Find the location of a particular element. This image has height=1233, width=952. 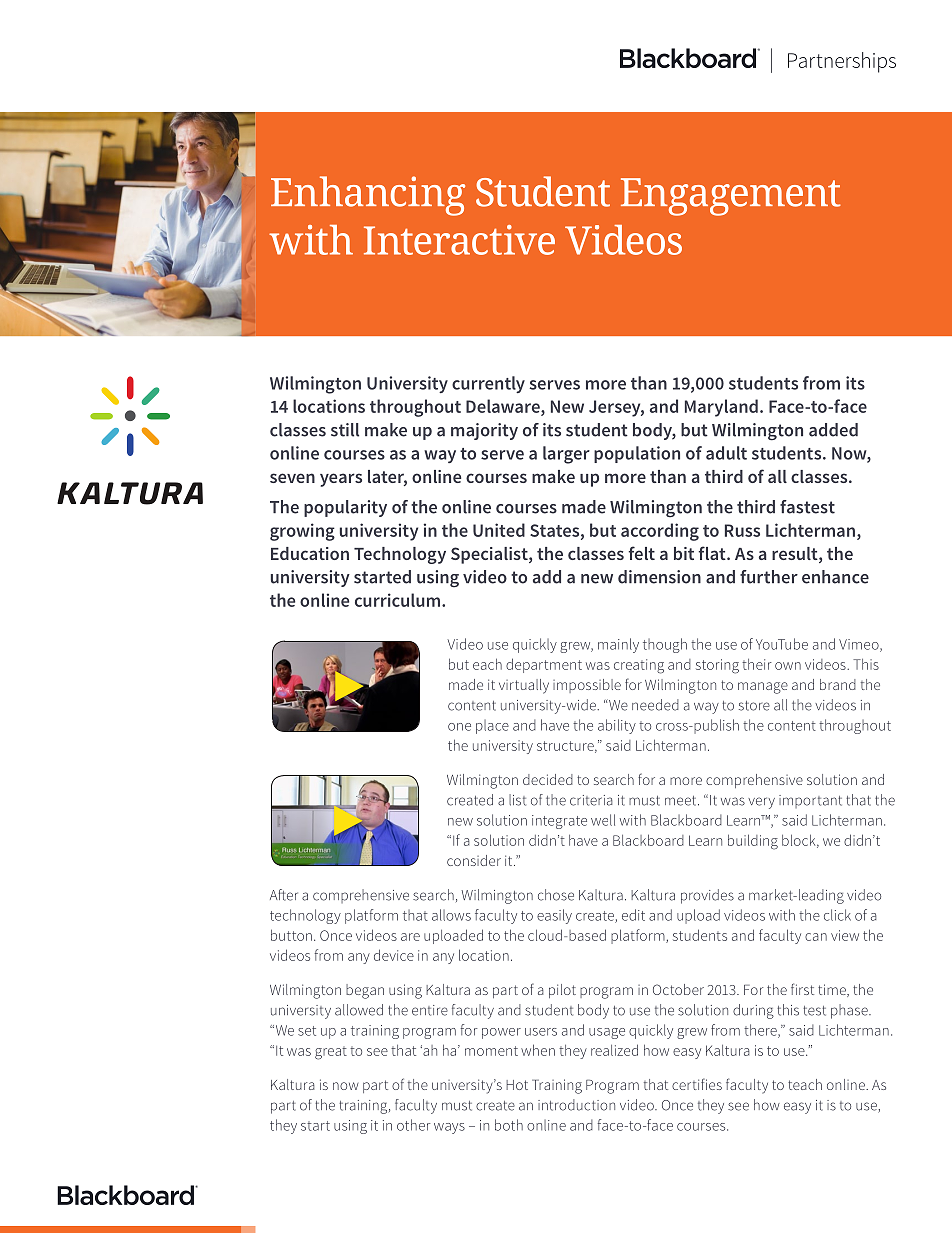

curriculum is located at coordinates (397, 600).
